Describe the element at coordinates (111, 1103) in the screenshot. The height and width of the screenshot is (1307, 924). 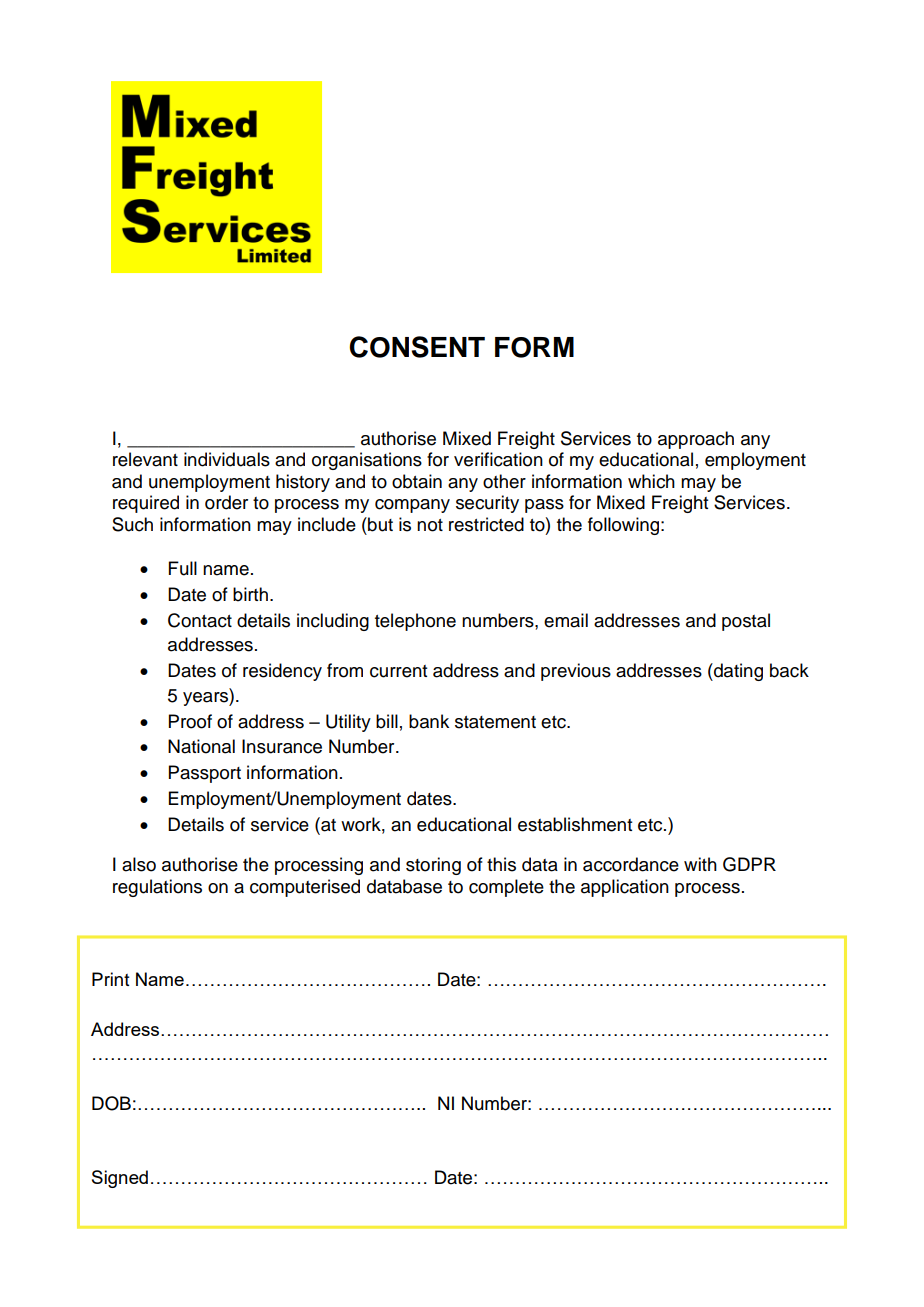
I see `DOB` at that location.
